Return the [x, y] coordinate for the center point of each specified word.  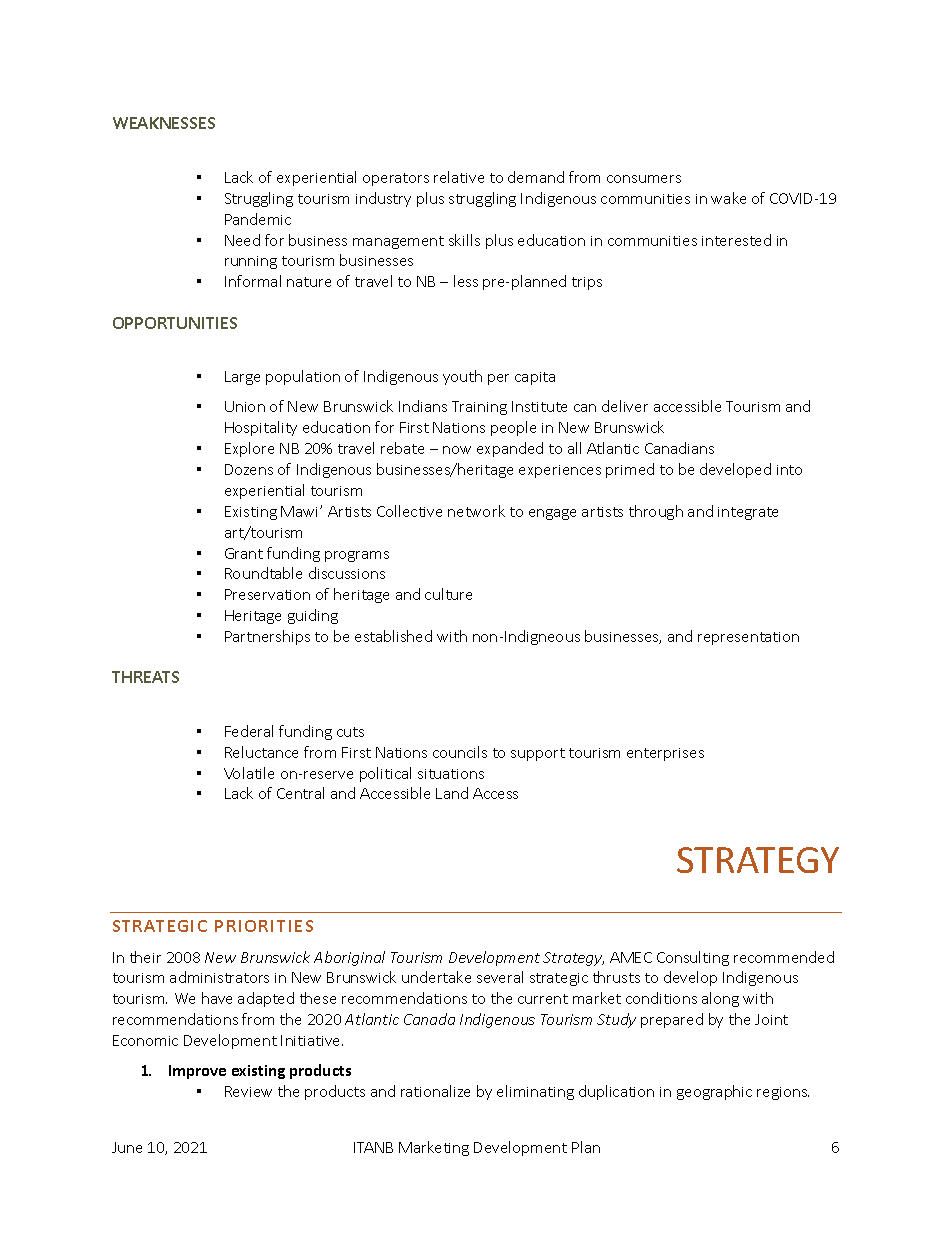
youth [462, 377]
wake [728, 198]
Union [245, 406]
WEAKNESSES [164, 123]
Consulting [693, 958]
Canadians [679, 448]
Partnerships [267, 637]
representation [748, 638]
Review [248, 1091]
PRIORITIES [264, 926]
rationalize [435, 1091]
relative [459, 177]
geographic [714, 1092]
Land [452, 793]
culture [448, 594]
